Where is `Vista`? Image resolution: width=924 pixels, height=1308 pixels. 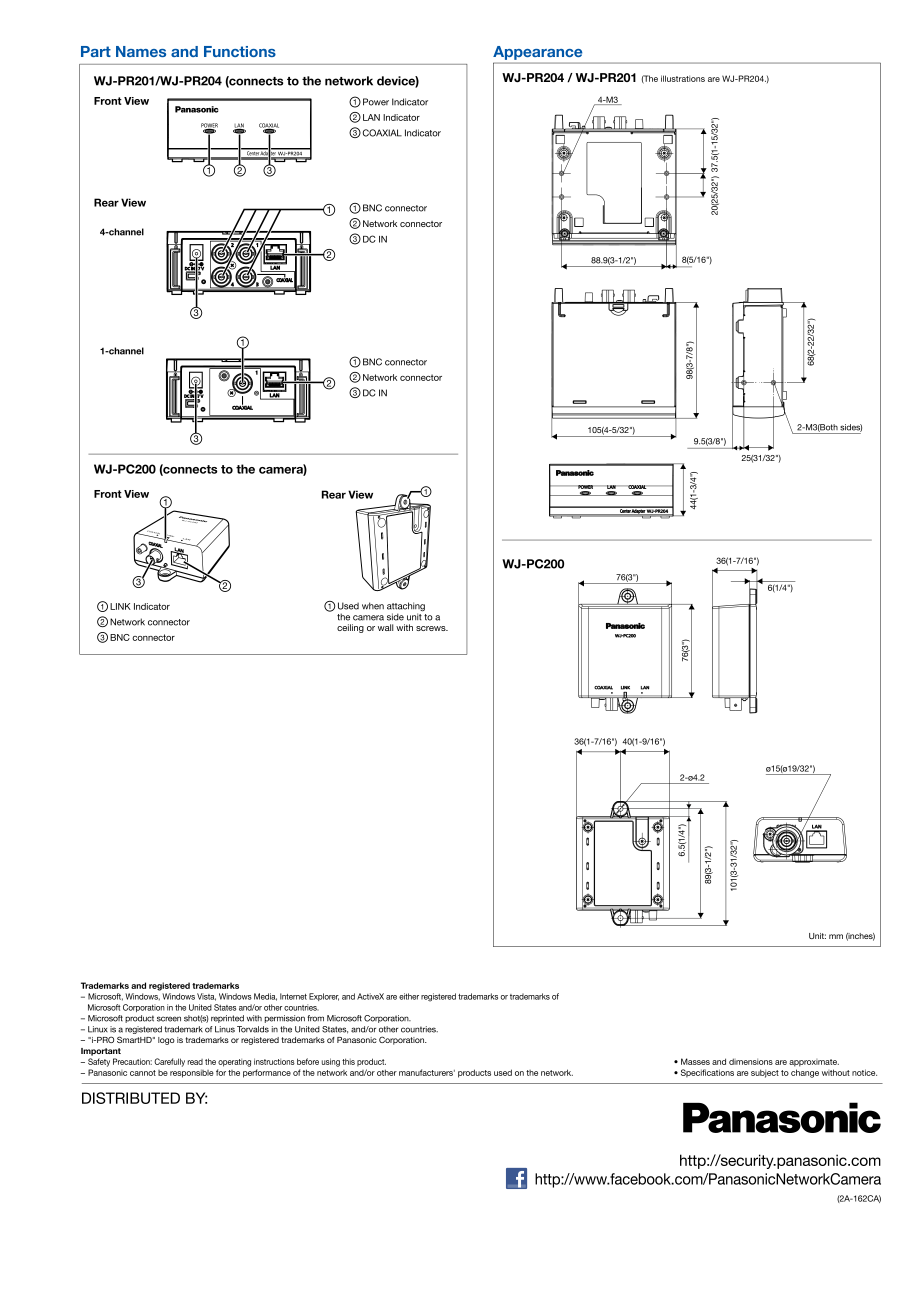 Vista is located at coordinates (206, 997).
